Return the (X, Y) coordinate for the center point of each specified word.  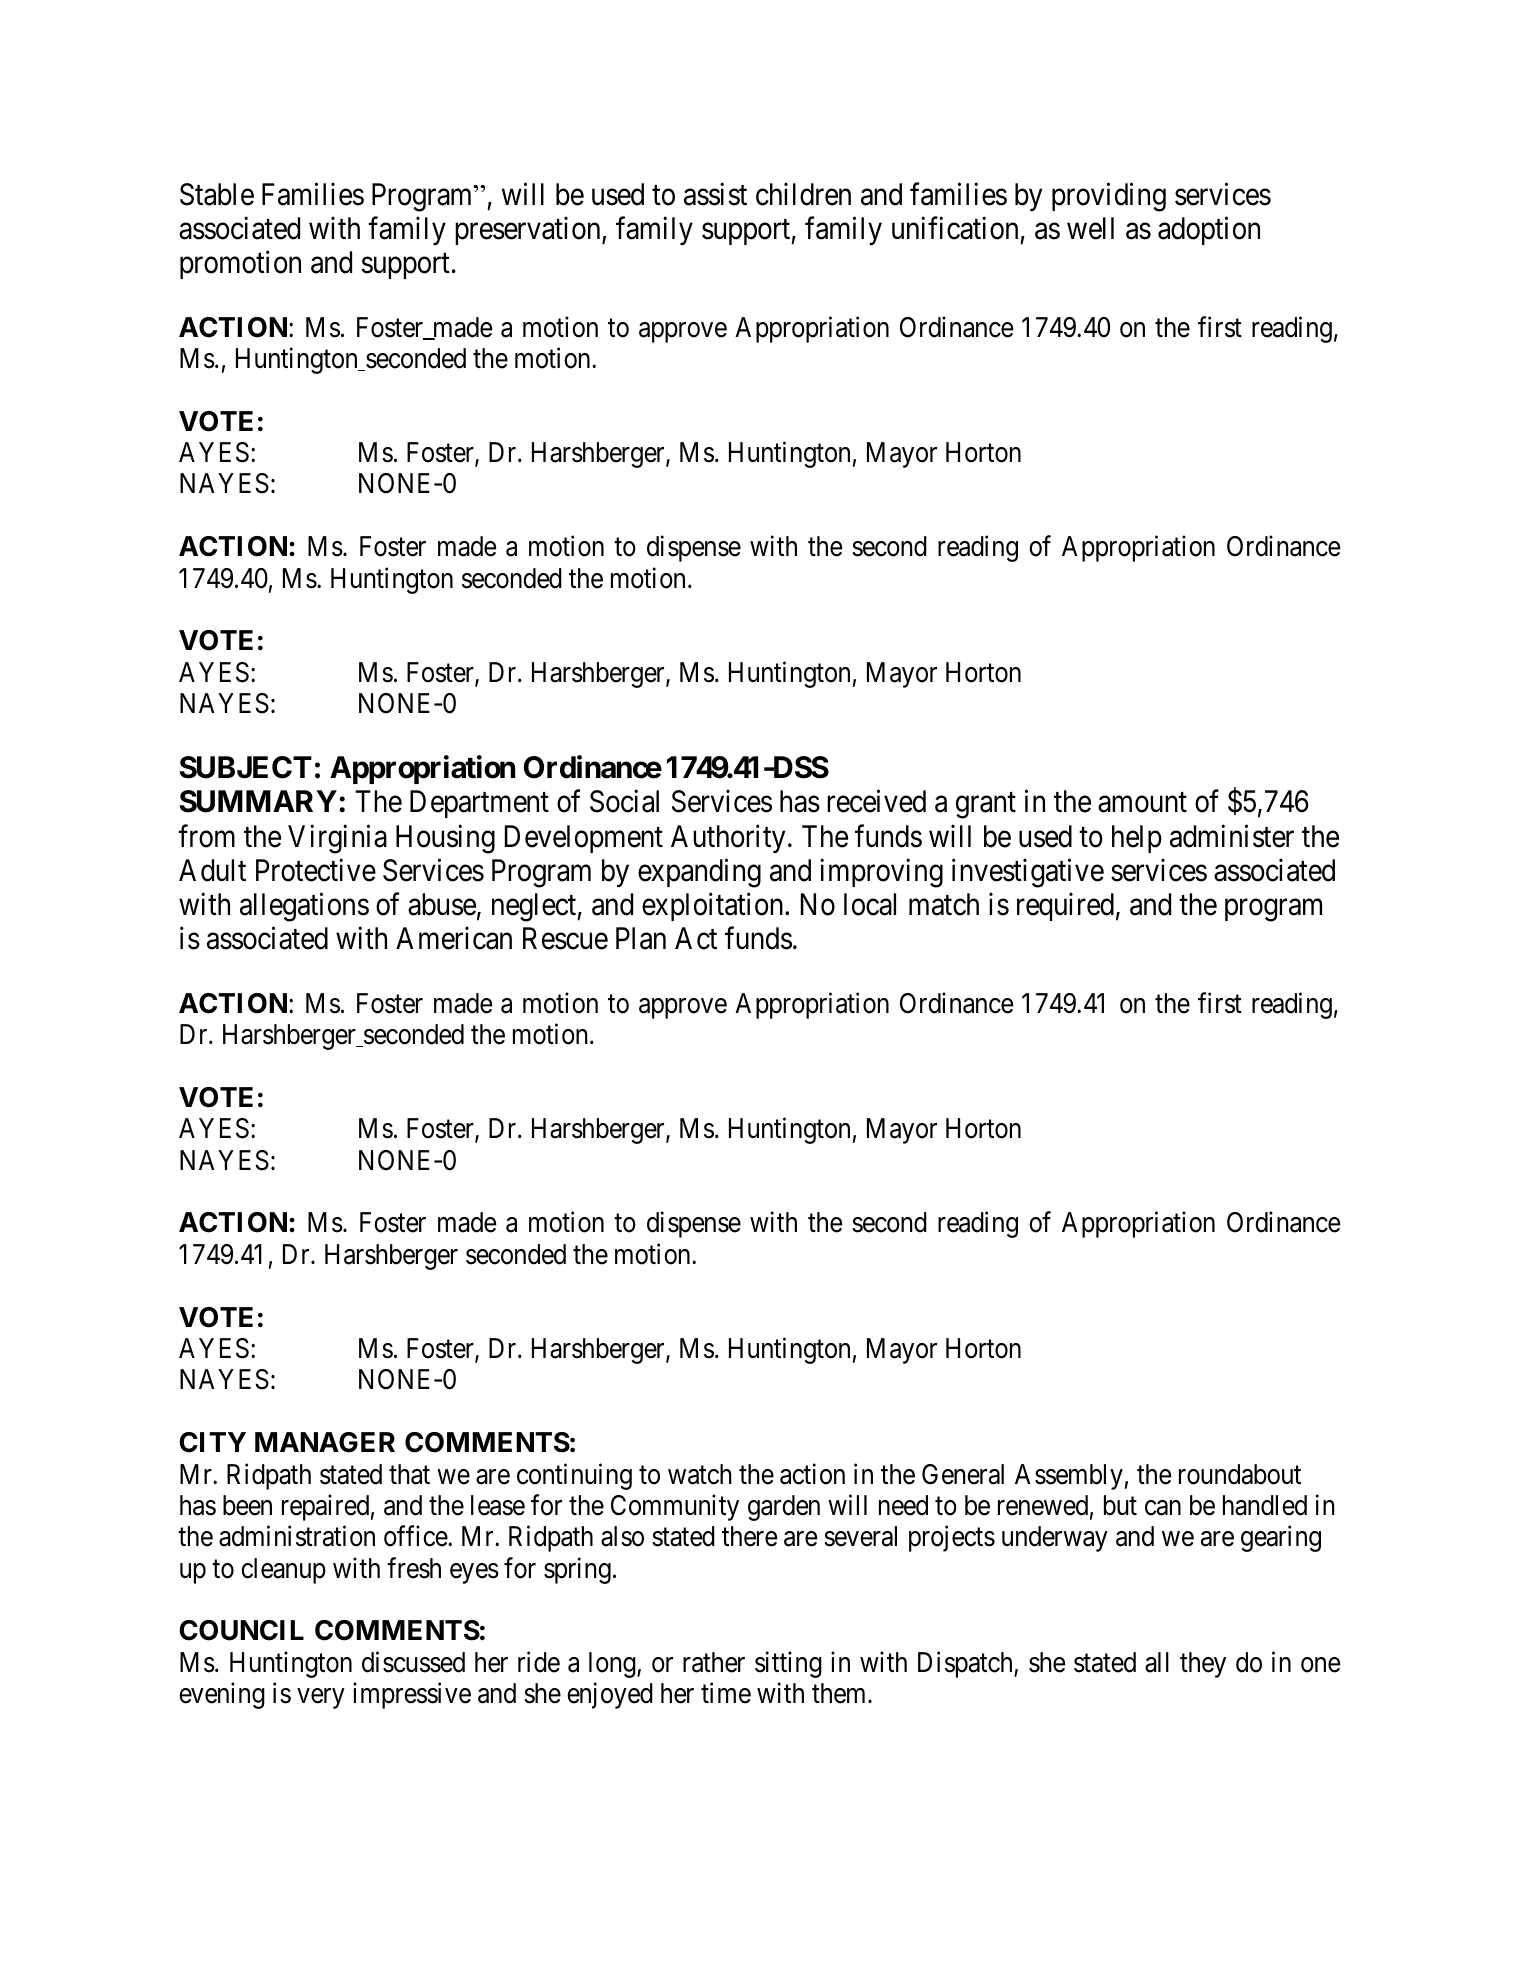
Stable (217, 194)
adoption (1209, 231)
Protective (316, 870)
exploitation (714, 907)
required (1065, 907)
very (321, 1699)
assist (715, 194)
